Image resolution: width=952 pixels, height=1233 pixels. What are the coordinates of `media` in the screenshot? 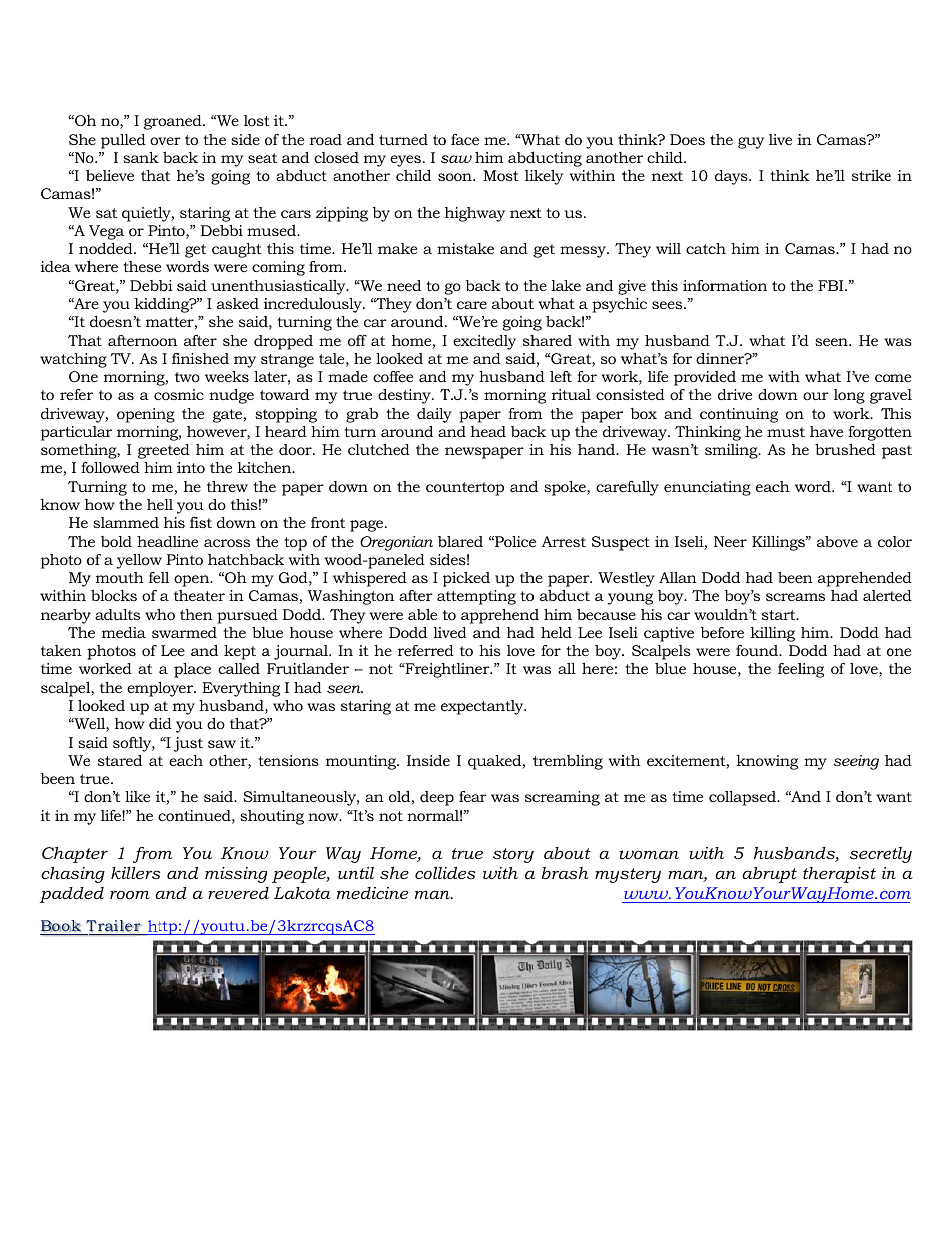 It's located at (124, 632).
